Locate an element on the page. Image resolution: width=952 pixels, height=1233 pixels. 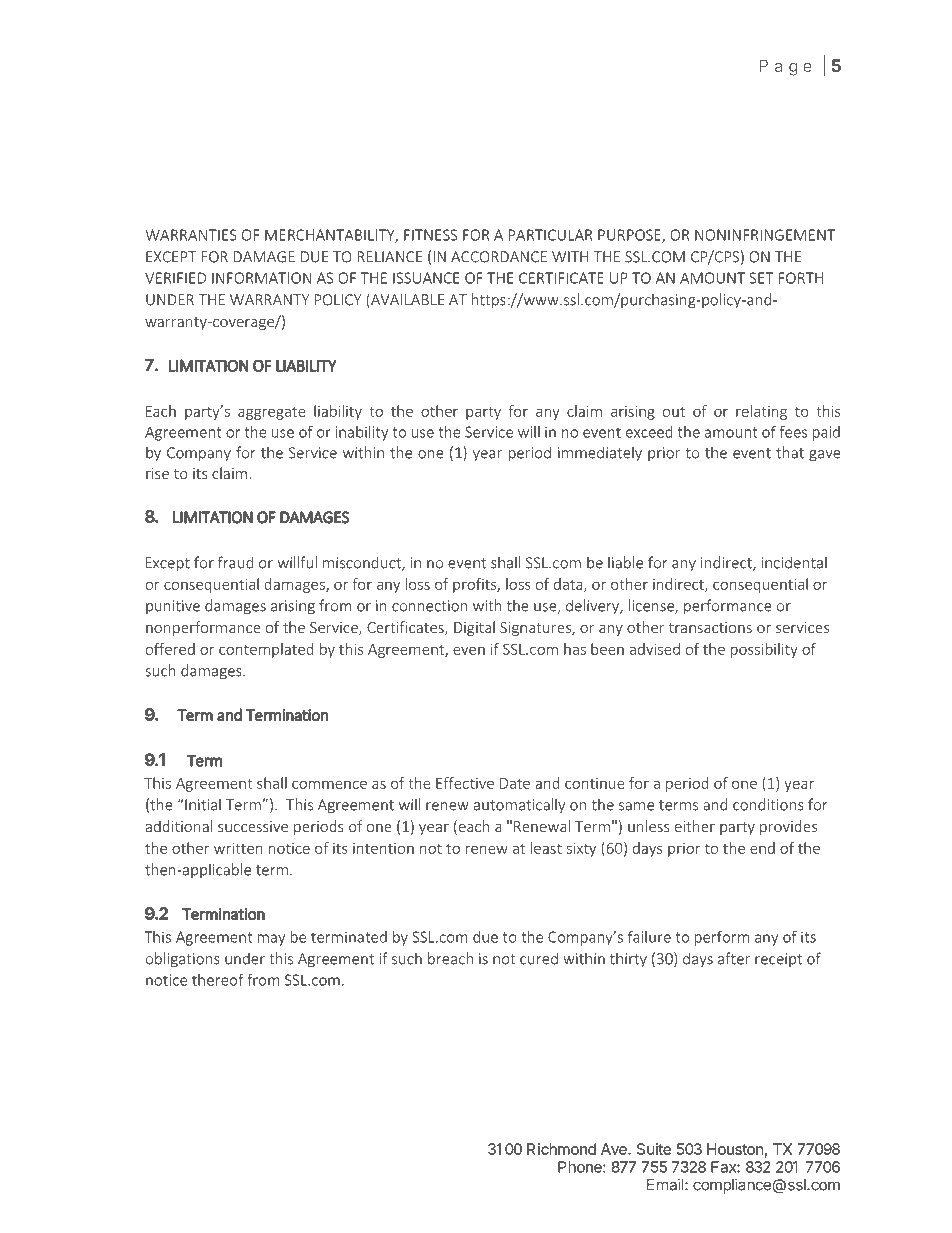
may is located at coordinates (271, 940).
